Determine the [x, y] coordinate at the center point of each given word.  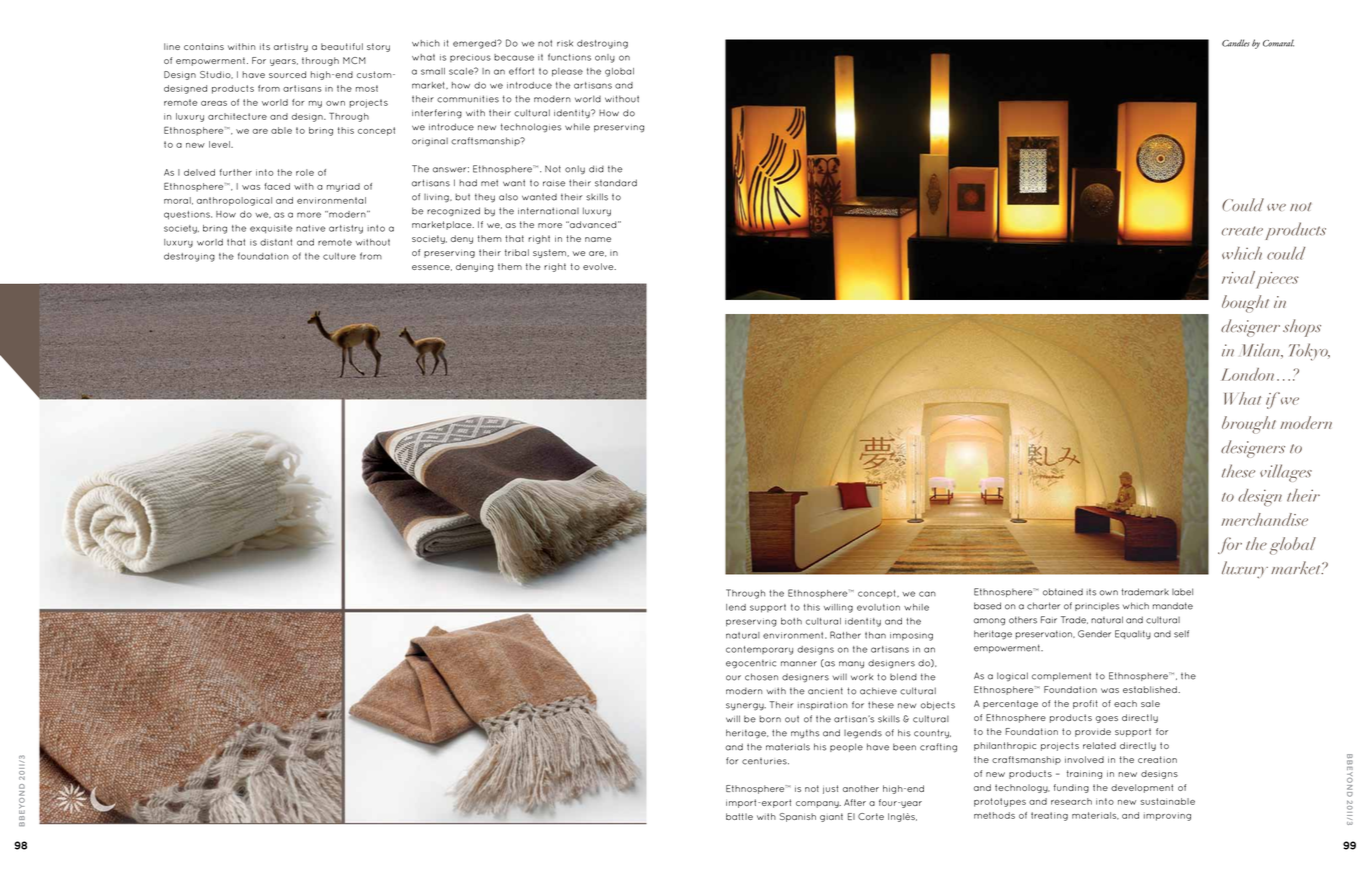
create [1242, 231]
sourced [287, 74]
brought [1249, 425]
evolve [599, 266]
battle [739, 816]
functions [569, 57]
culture [339, 256]
